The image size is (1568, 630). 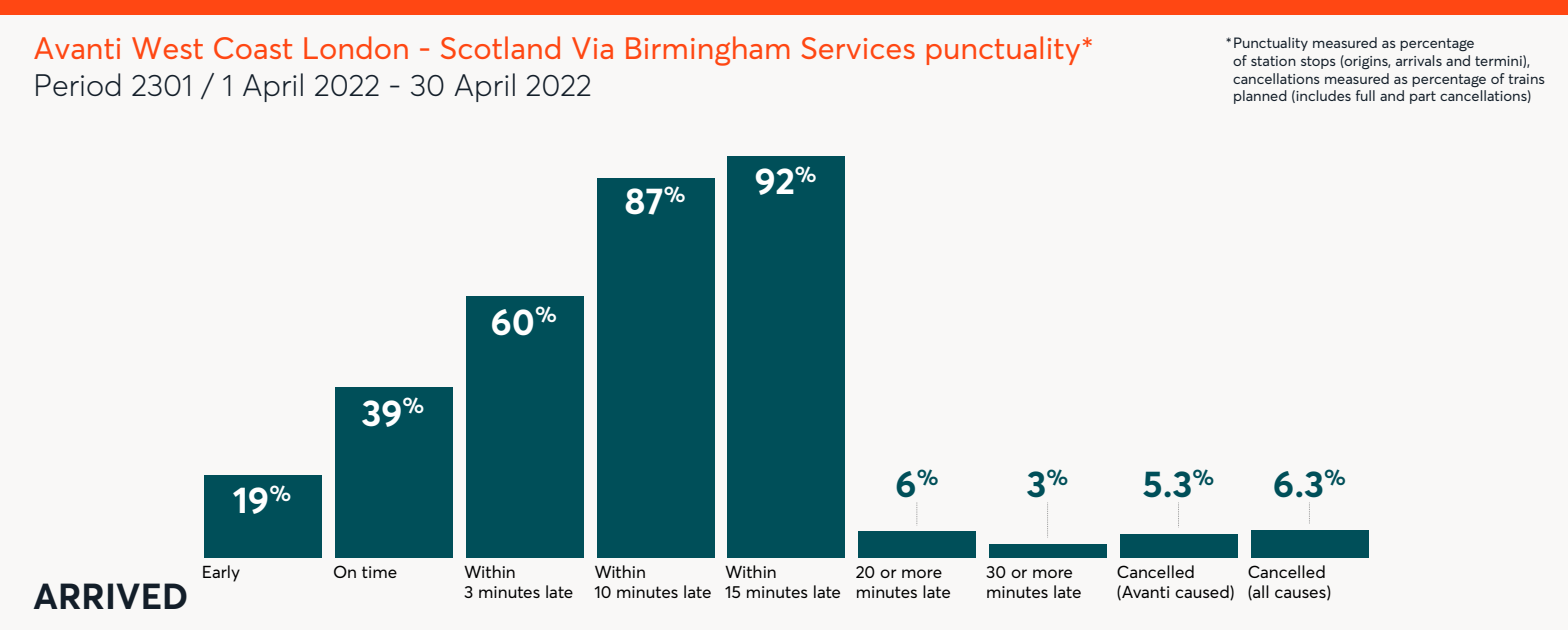 What do you see at coordinates (110, 596) in the screenshot?
I see `ARRIVED` at bounding box center [110, 596].
